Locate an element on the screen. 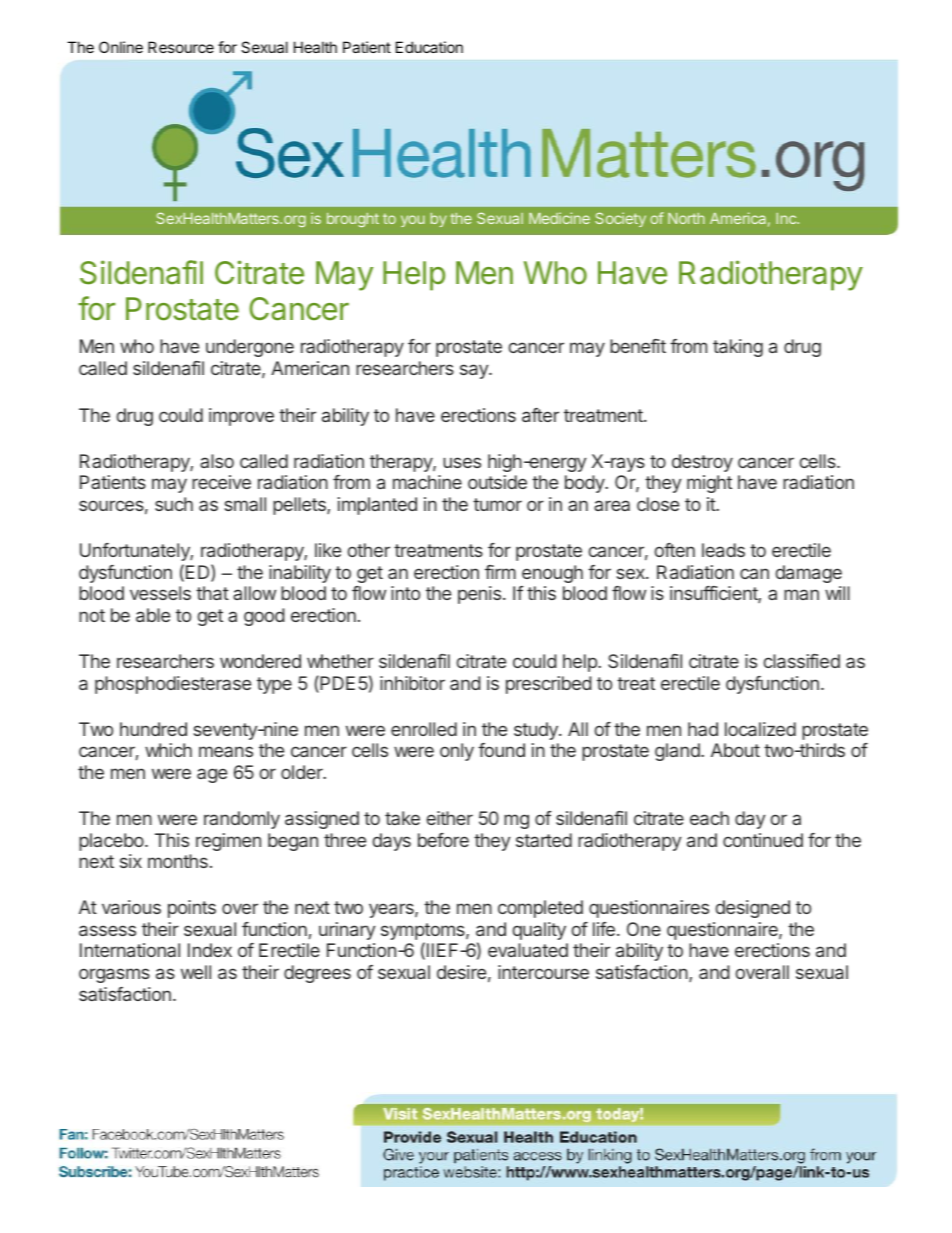 This screenshot has height=1233, width=952. Education is located at coordinates (429, 47).
